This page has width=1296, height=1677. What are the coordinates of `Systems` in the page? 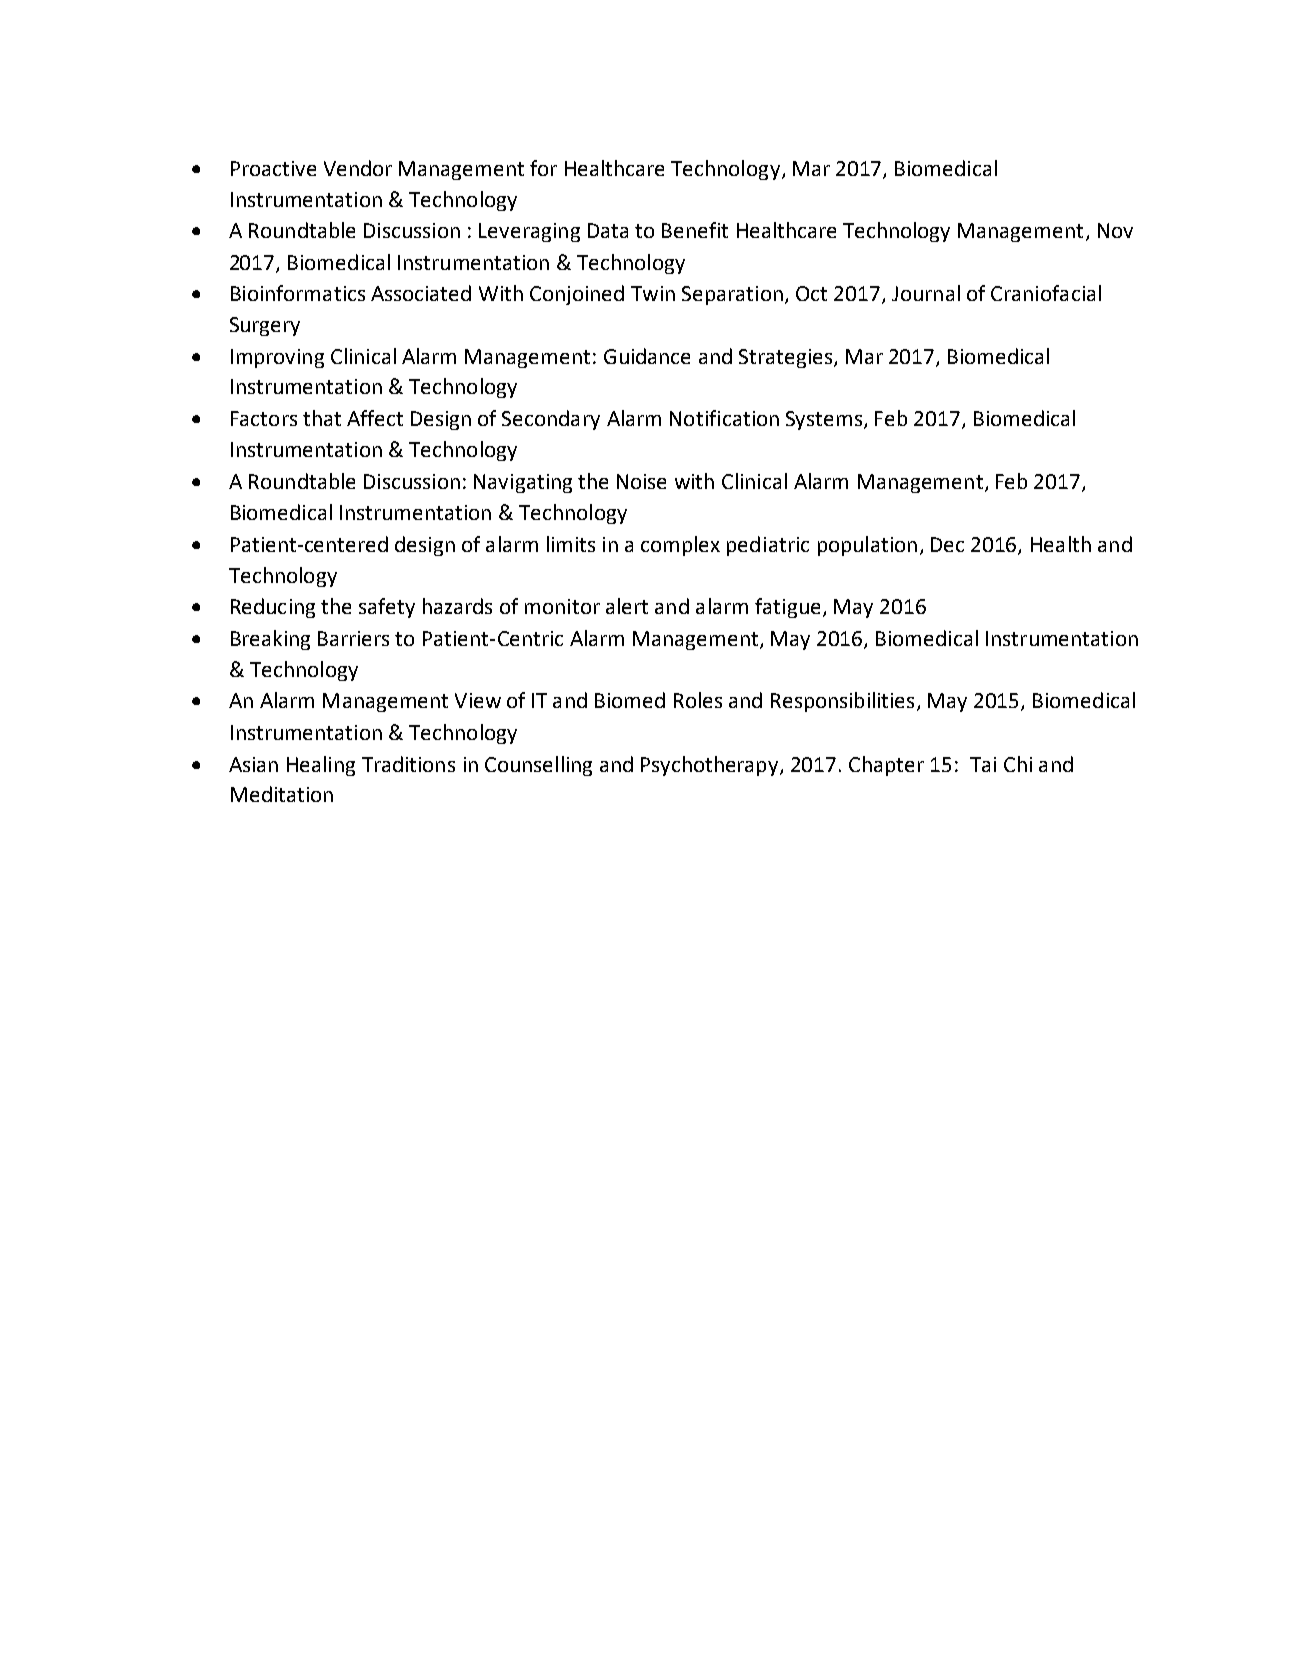 It's located at (825, 420).
